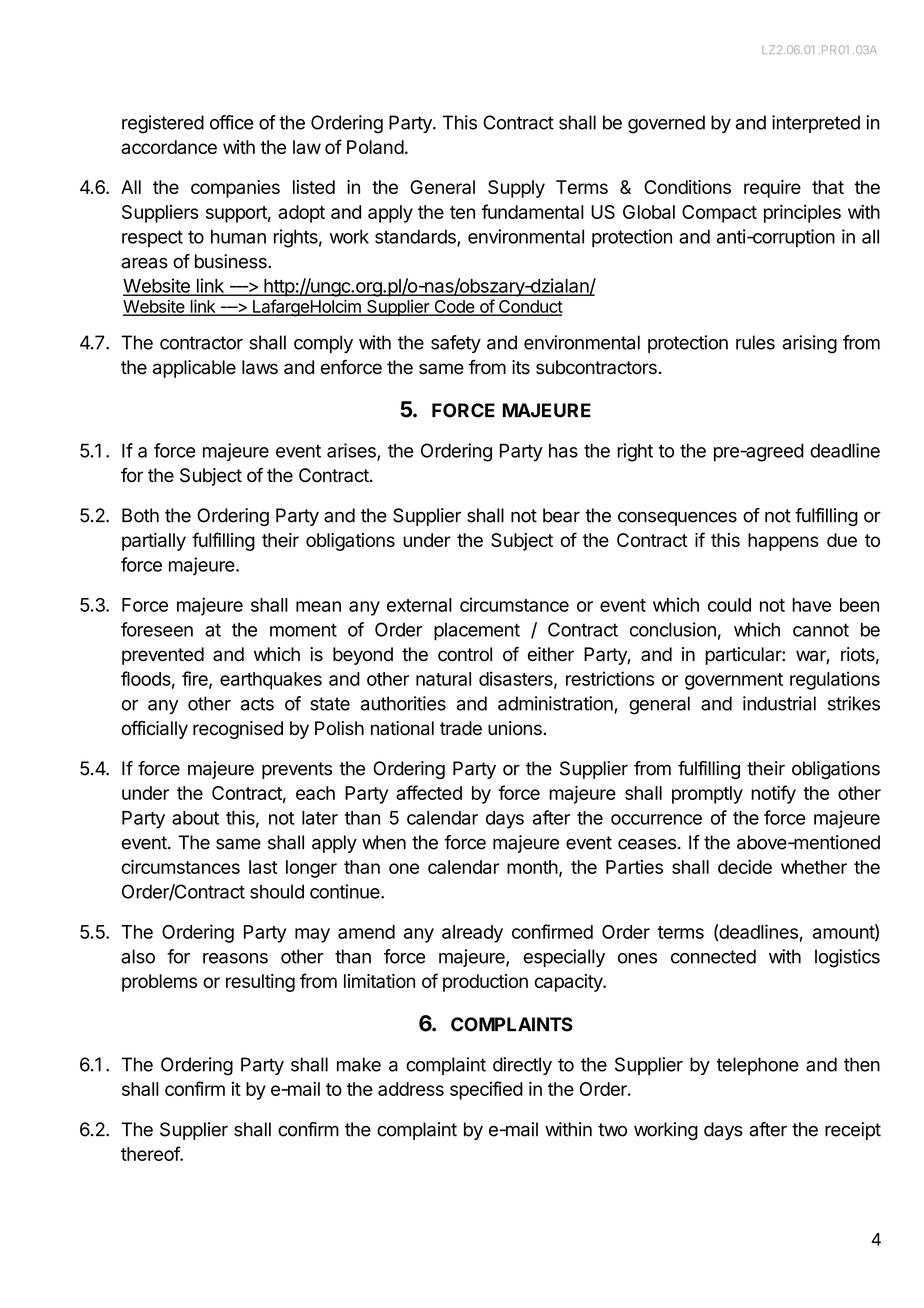  Describe the element at coordinates (755, 342) in the screenshot. I see `rules` at that location.
